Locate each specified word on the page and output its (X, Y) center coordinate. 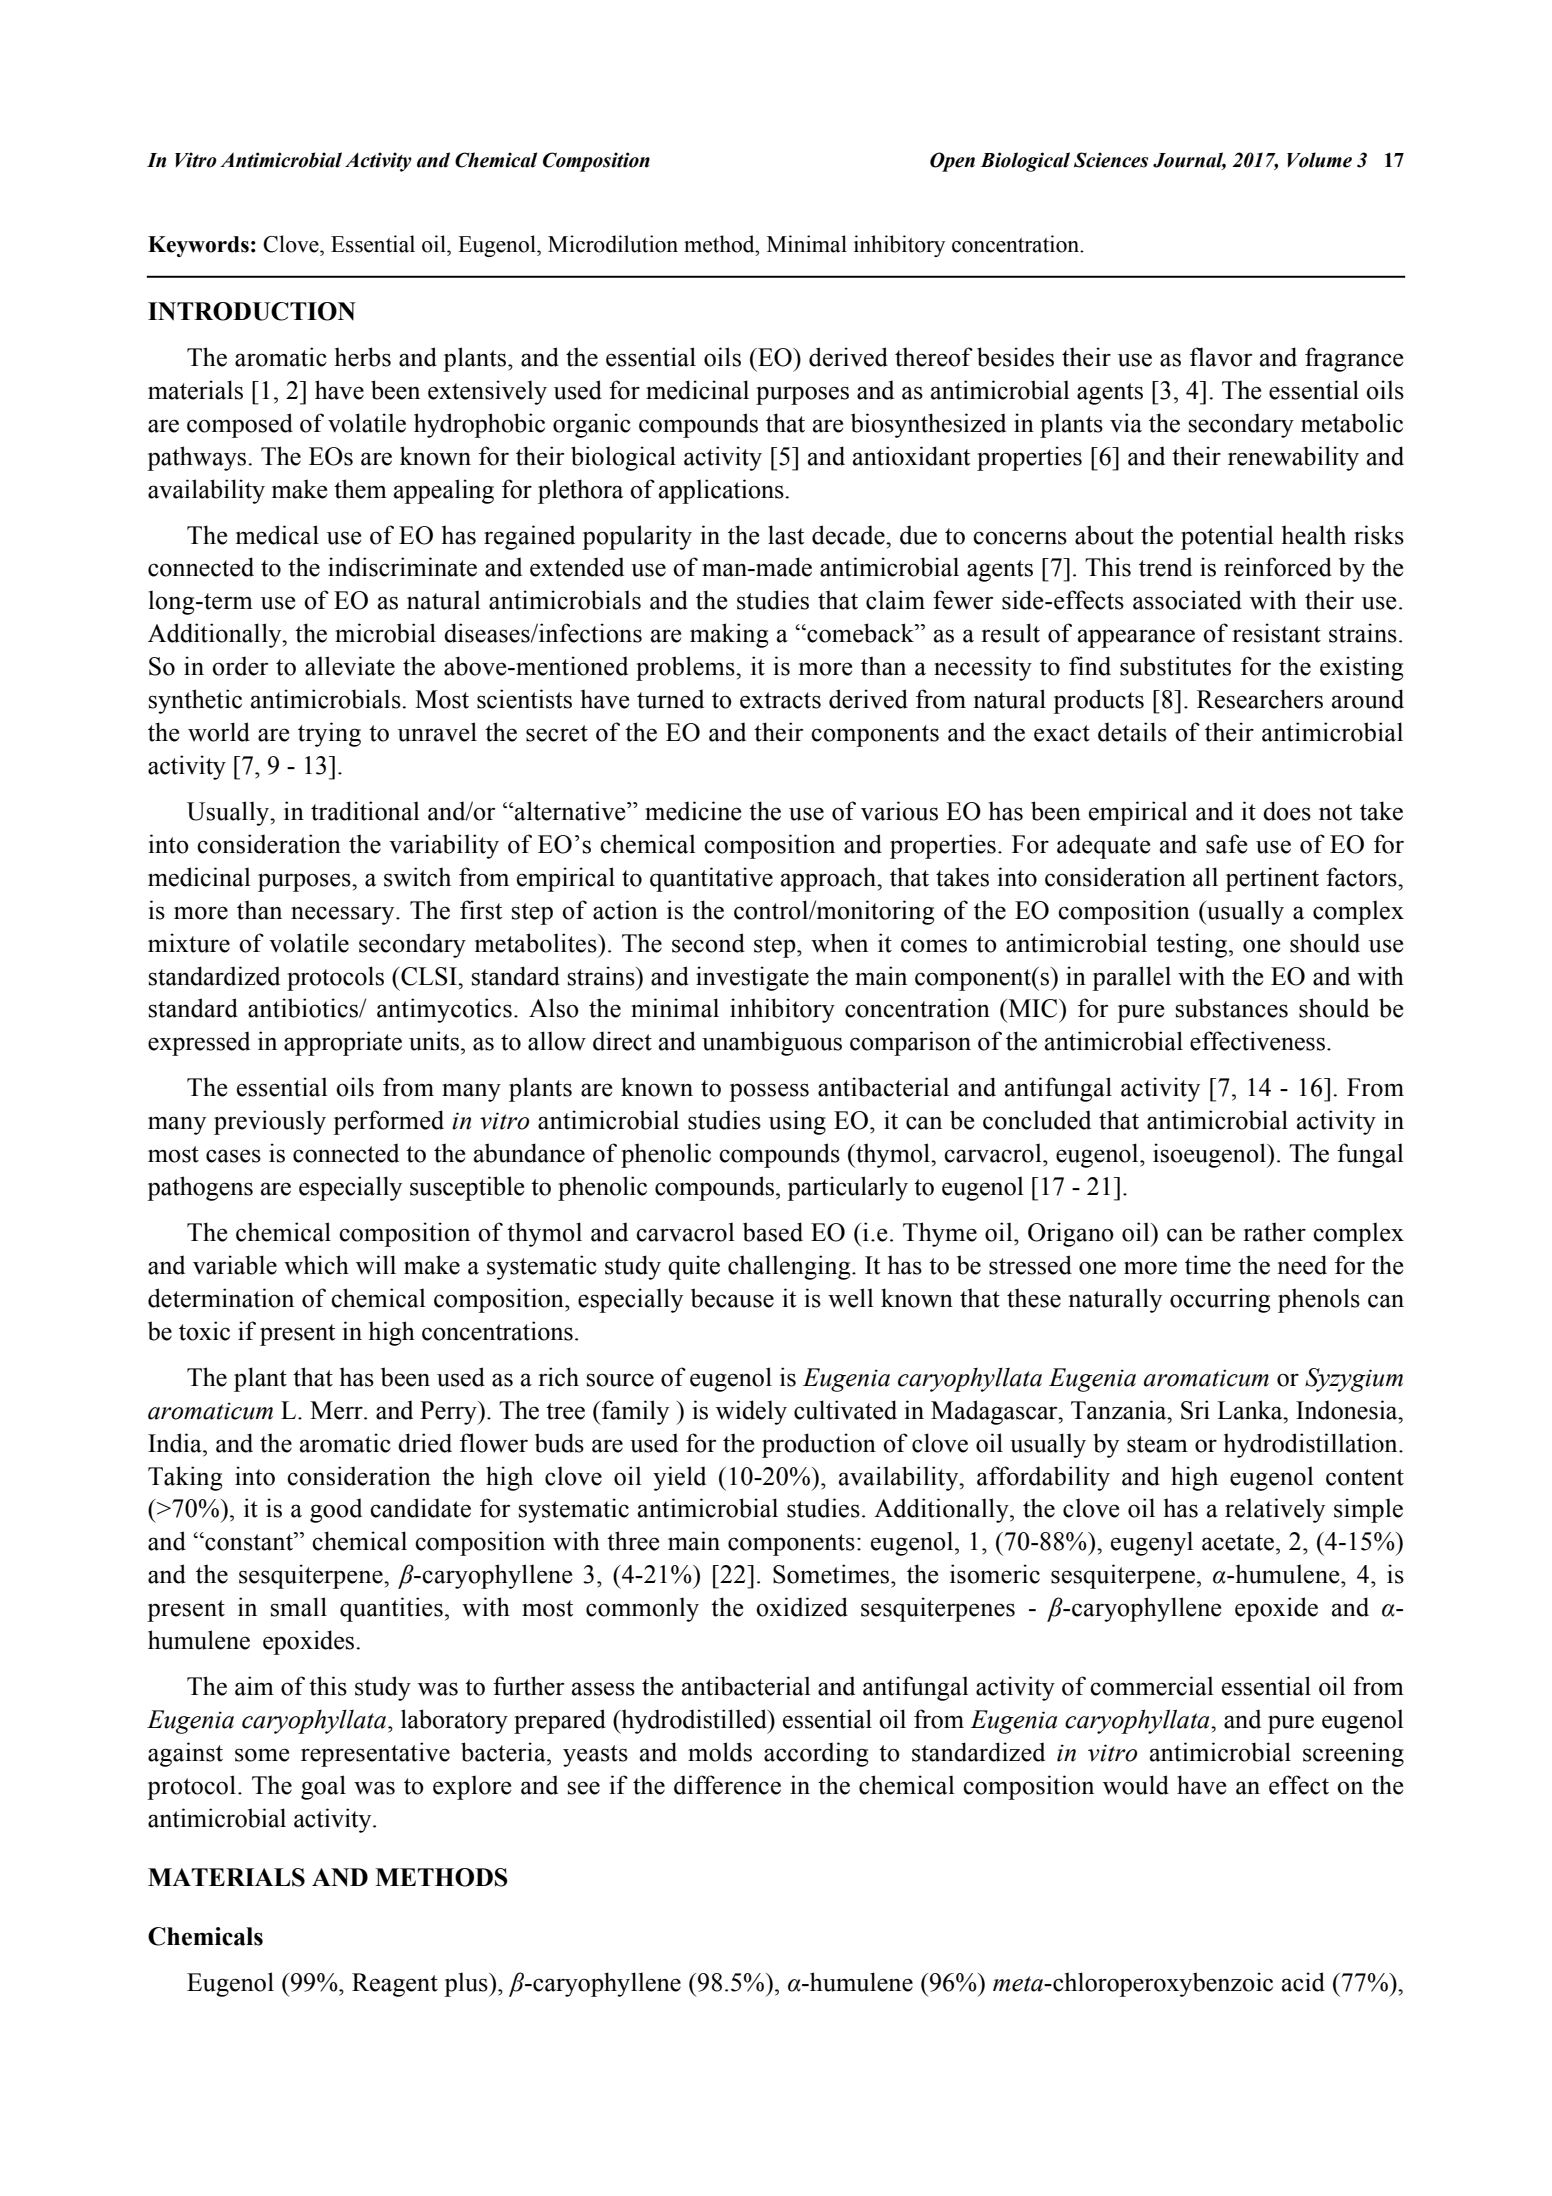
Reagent (395, 1985)
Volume (1319, 160)
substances (1232, 1008)
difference (727, 1785)
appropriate (343, 1043)
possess (769, 1092)
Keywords (198, 246)
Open (952, 162)
